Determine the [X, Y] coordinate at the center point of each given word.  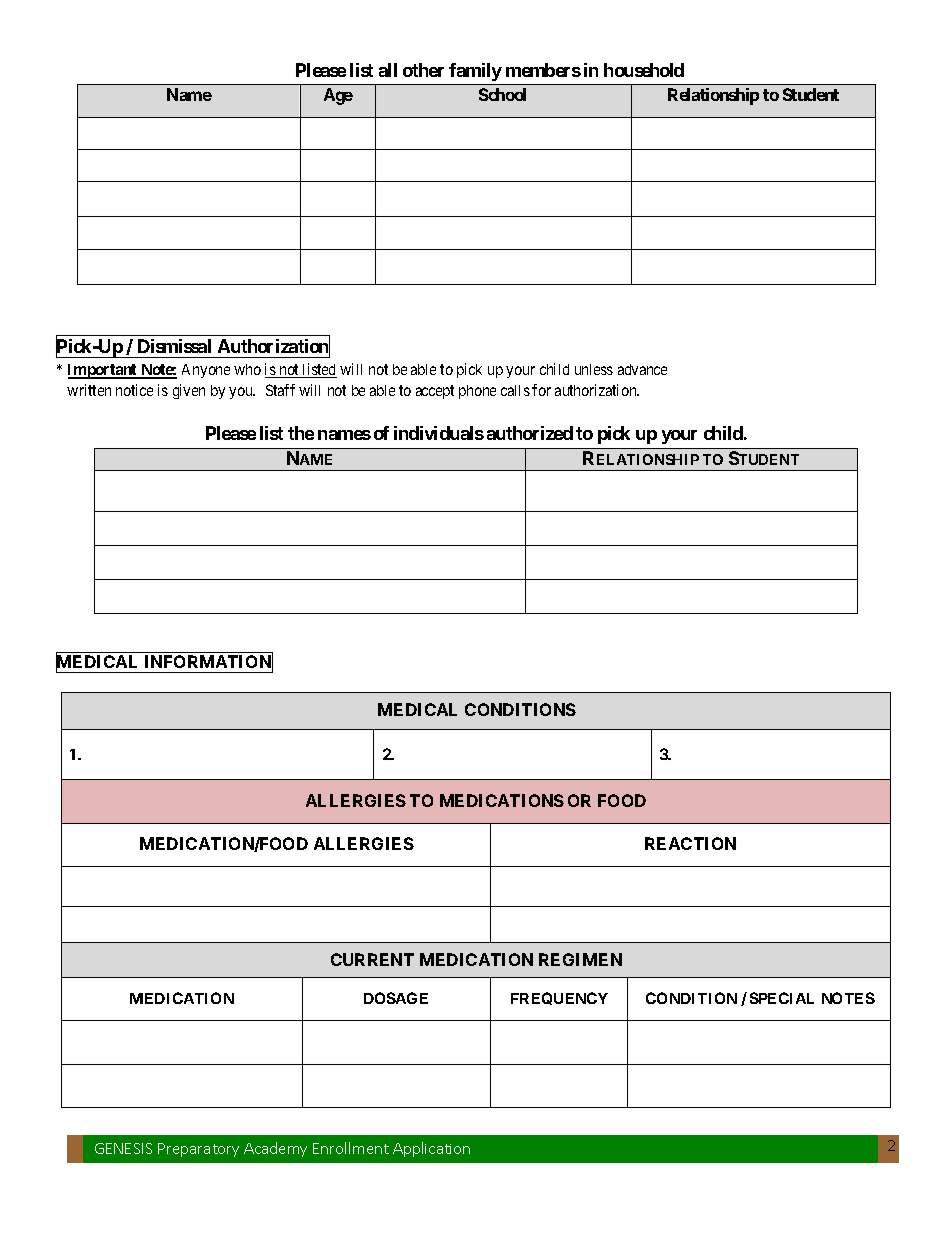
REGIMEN [580, 959]
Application [431, 1149]
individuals [439, 433]
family [475, 72]
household [644, 70]
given [189, 391]
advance [642, 369]
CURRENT [372, 959]
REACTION [690, 843]
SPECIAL [782, 998]
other [423, 70]
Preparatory [198, 1150]
